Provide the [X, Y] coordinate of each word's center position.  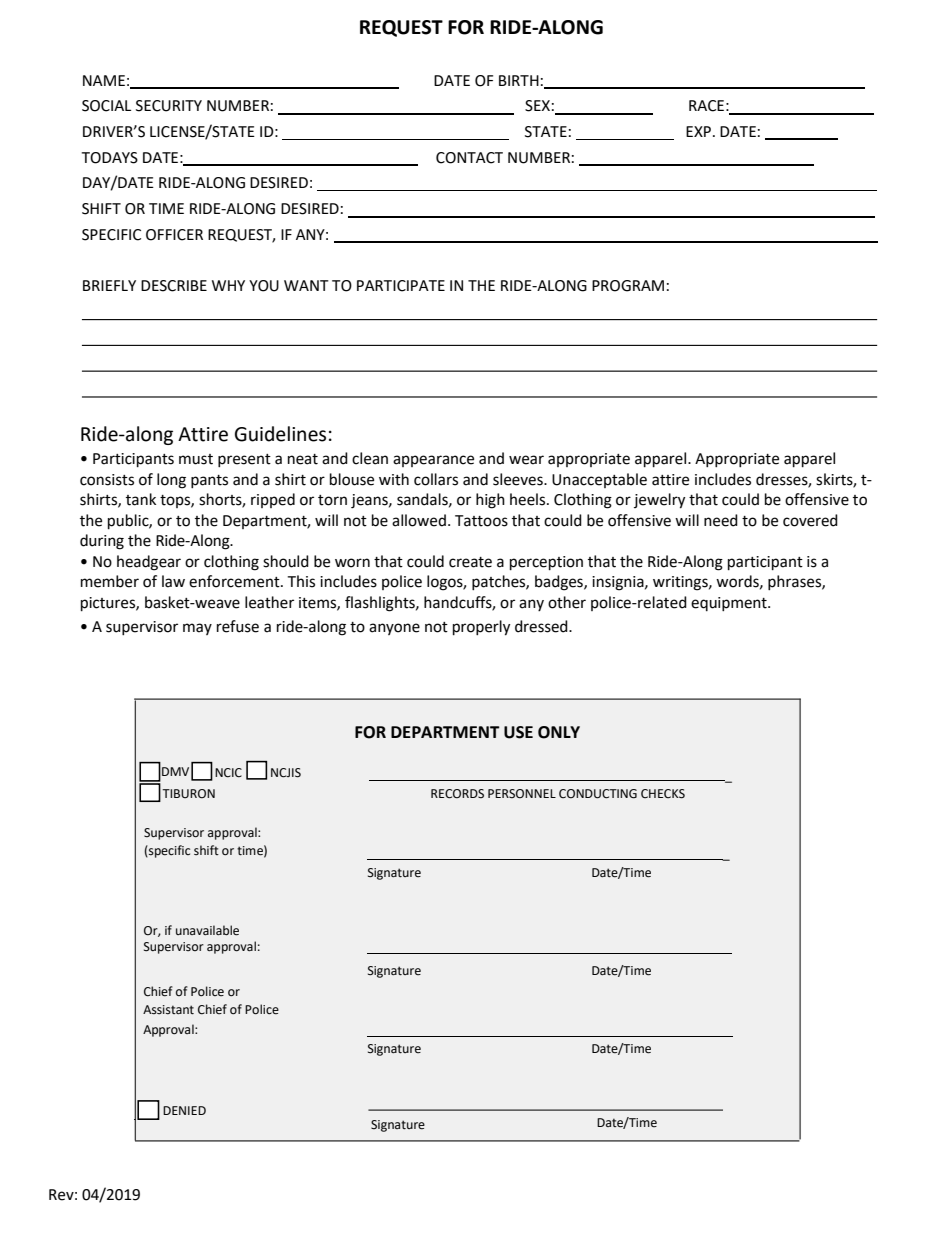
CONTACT [469, 158]
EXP [700, 131]
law [173, 581]
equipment [730, 604]
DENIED [184, 1110]
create [470, 562]
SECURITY [169, 106]
